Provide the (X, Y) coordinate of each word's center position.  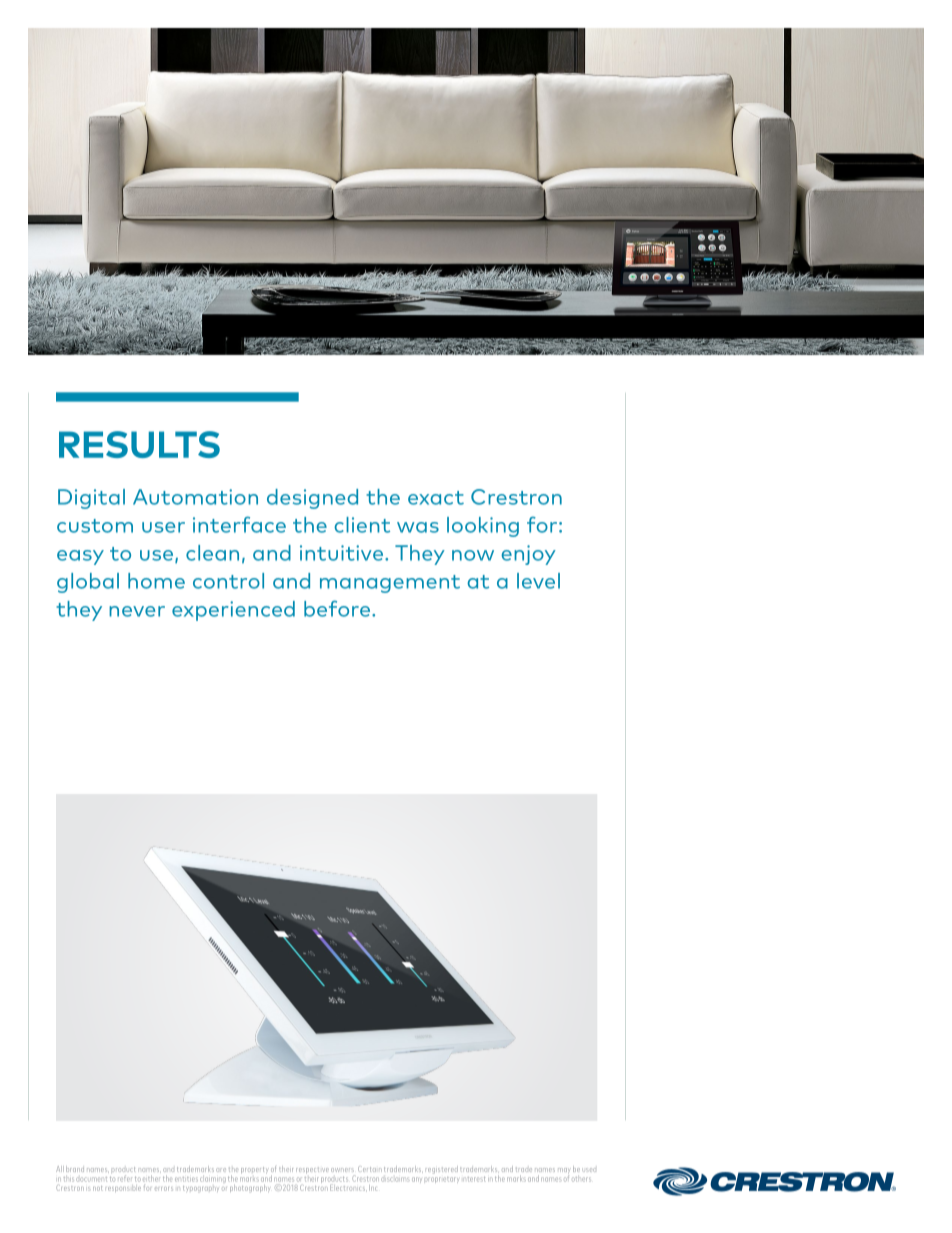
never (137, 611)
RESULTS (139, 444)
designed (312, 499)
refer (124, 1178)
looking (483, 527)
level (538, 581)
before (338, 608)
